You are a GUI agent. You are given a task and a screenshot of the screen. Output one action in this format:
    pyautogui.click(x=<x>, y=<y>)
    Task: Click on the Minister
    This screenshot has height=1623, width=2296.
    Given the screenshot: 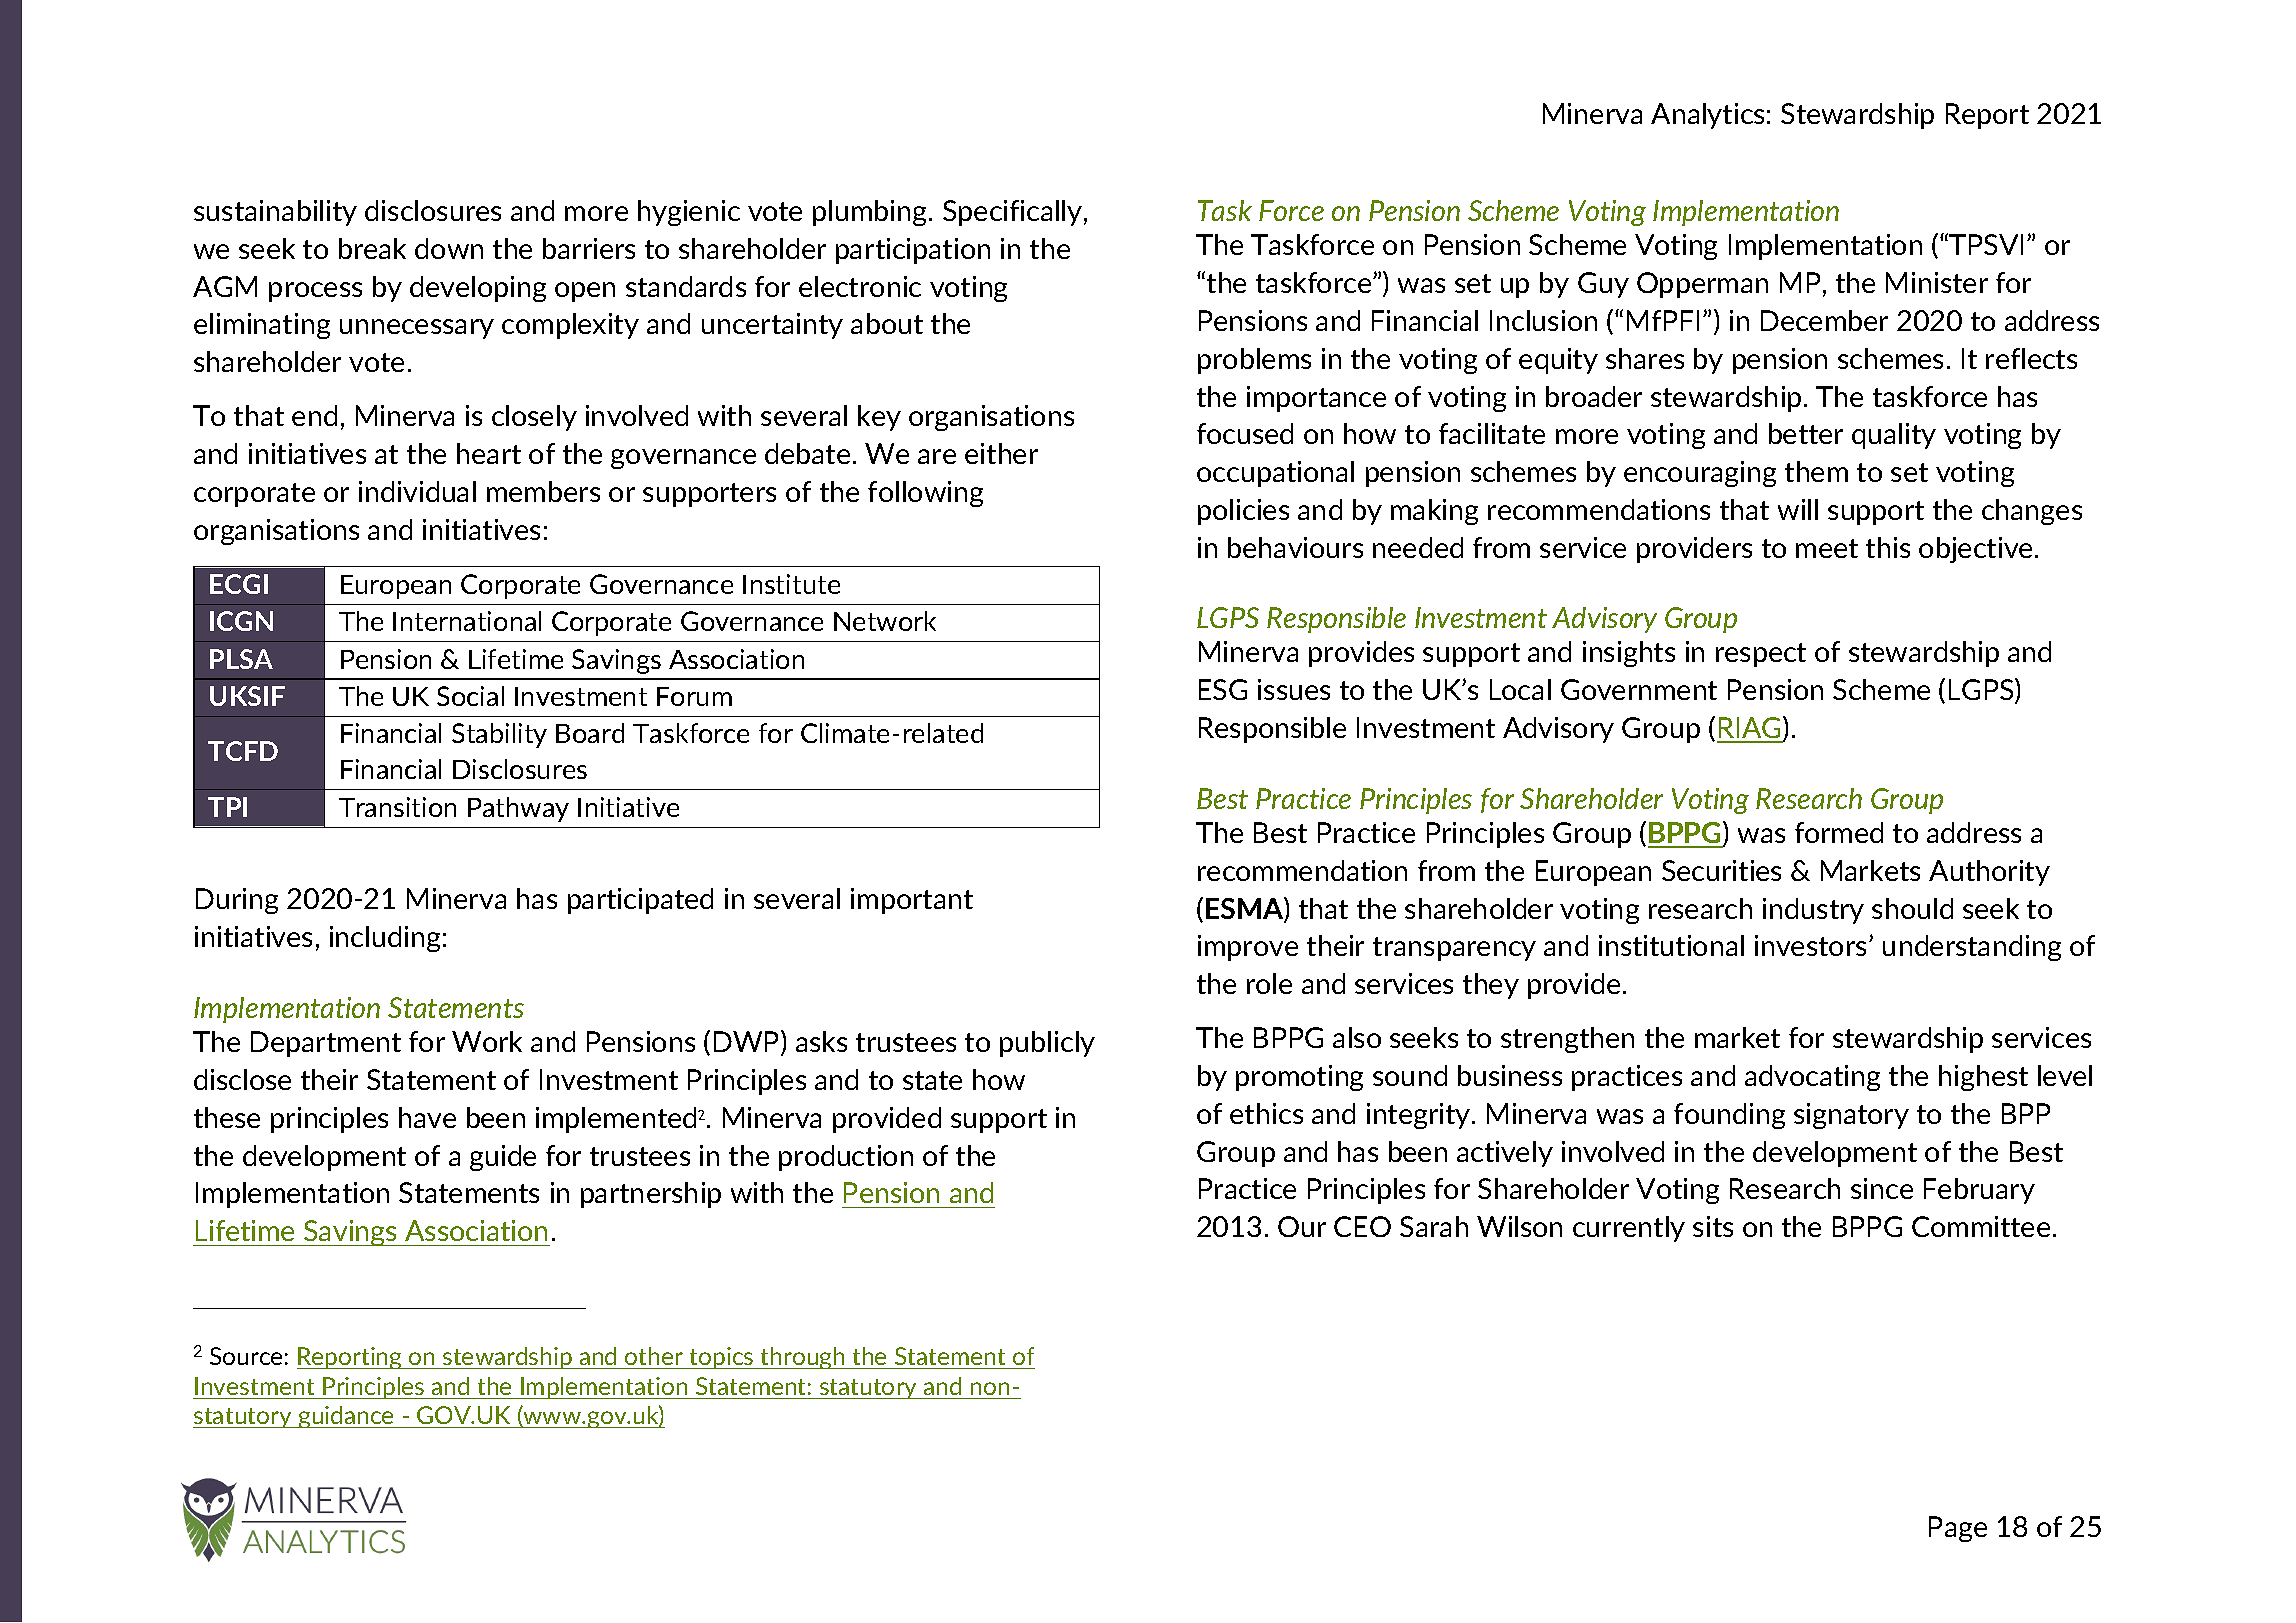 What is the action you would take?
    pyautogui.click(x=1937, y=282)
